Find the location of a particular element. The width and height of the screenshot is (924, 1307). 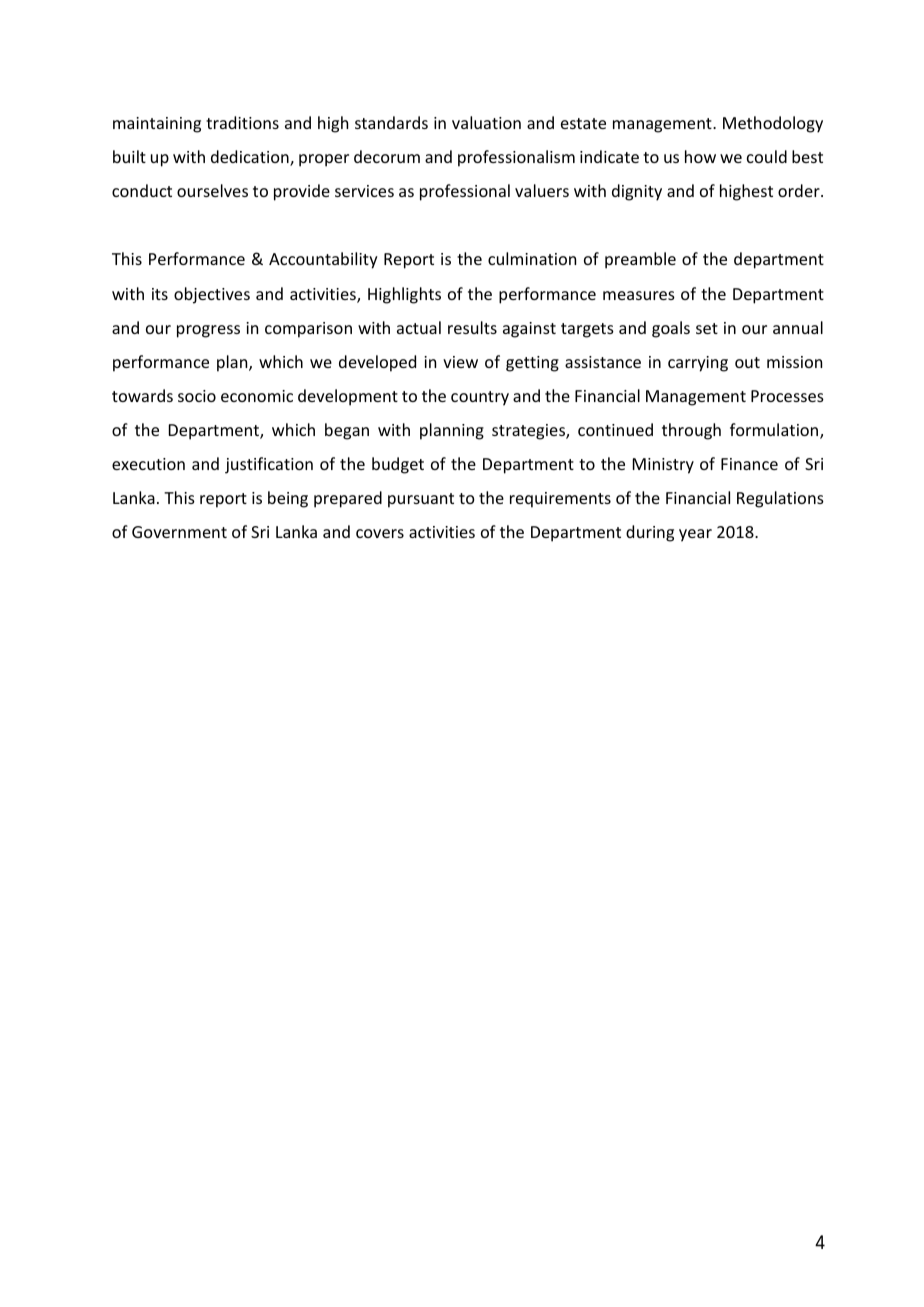

traditions is located at coordinates (242, 122).
